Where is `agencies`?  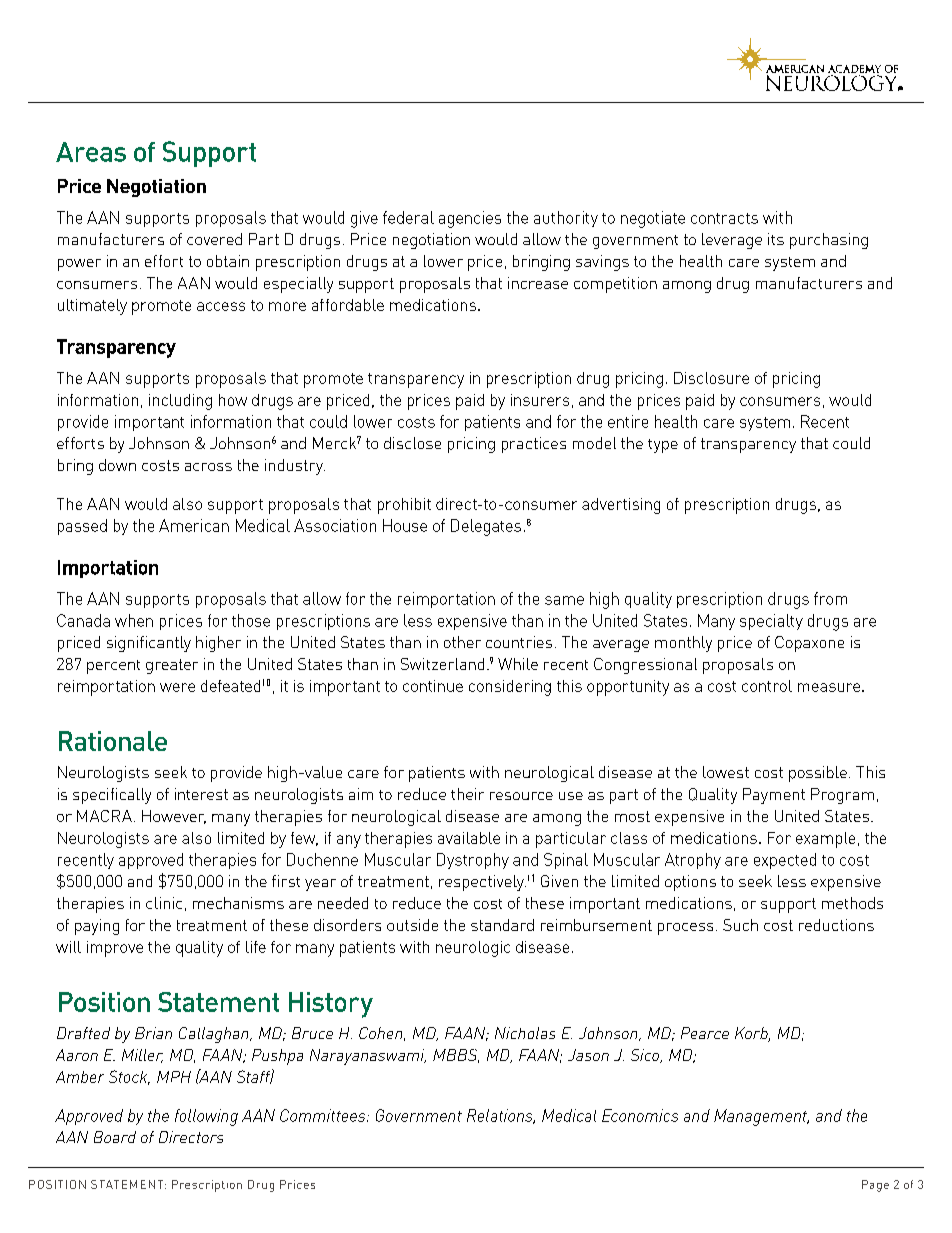
agencies is located at coordinates (470, 219).
